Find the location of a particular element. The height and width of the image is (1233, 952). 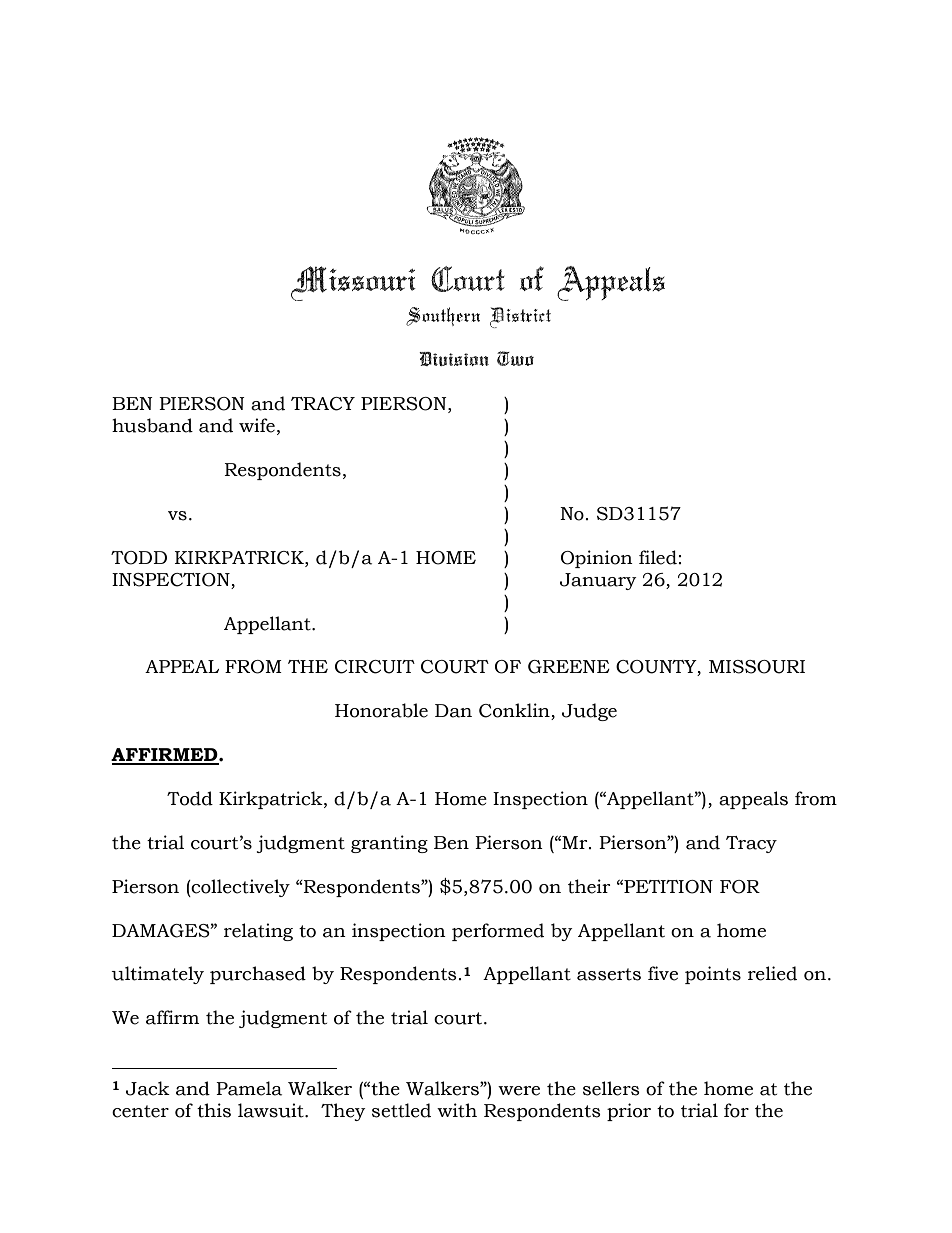

Pamela is located at coordinates (249, 1088).
